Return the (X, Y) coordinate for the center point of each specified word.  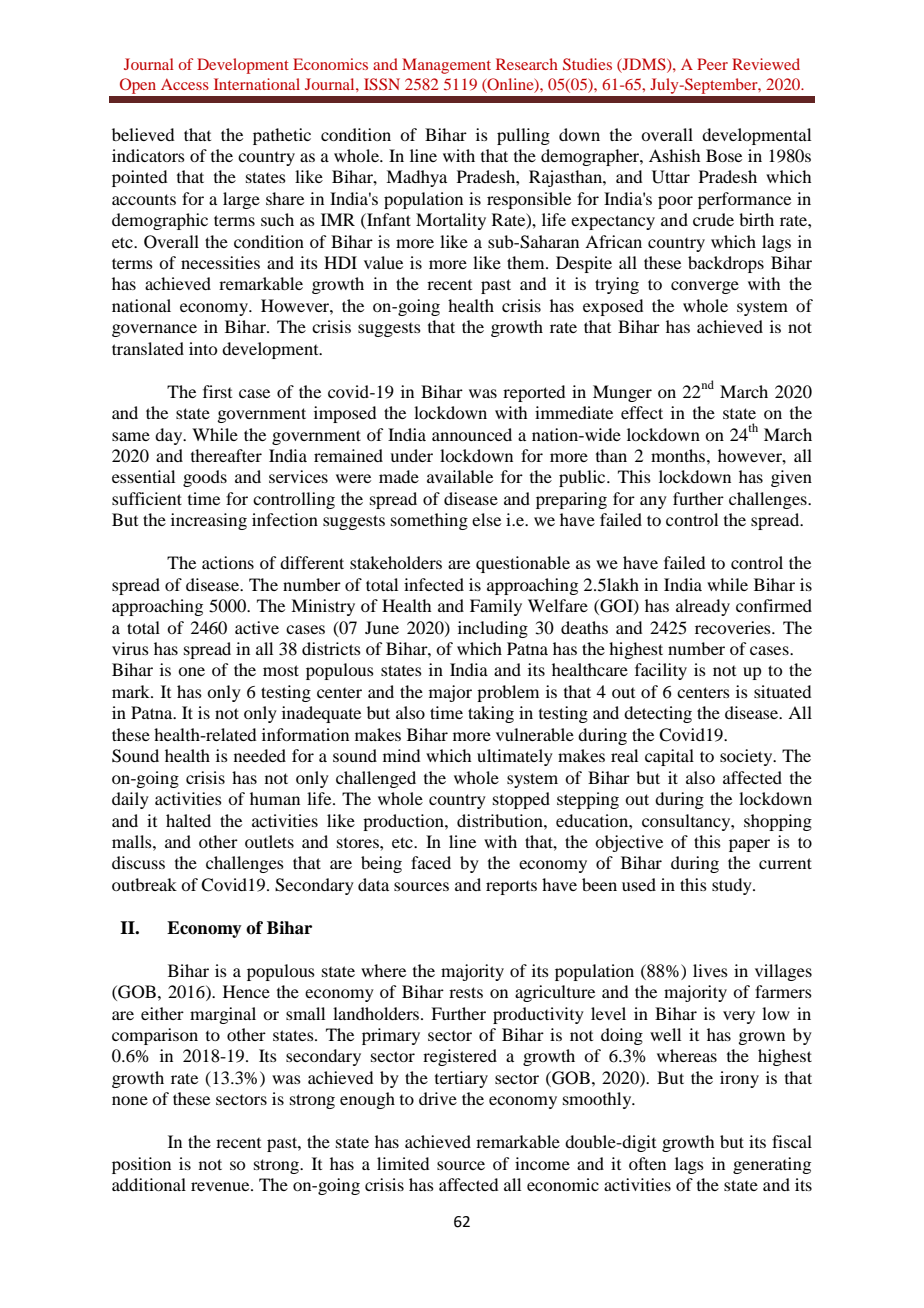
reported (534, 393)
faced (431, 862)
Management (446, 66)
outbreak (144, 884)
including (493, 629)
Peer (712, 64)
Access (185, 84)
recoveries (734, 627)
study (733, 886)
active (257, 627)
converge (705, 287)
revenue (221, 1186)
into (203, 348)
